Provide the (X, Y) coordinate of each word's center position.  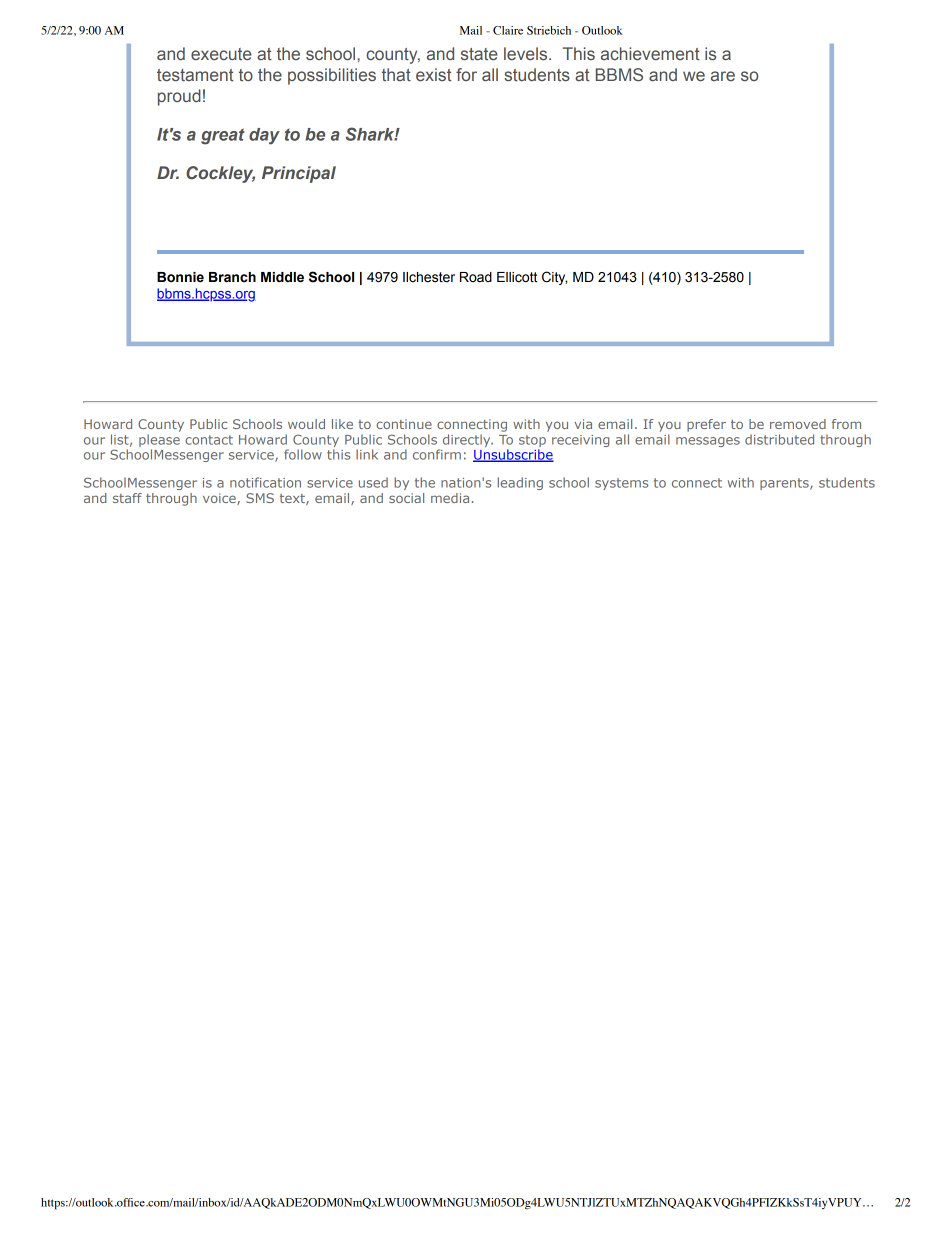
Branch (232, 277)
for (466, 74)
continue (404, 424)
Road (476, 277)
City (554, 278)
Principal (299, 174)
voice (220, 499)
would (306, 424)
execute (221, 54)
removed (798, 424)
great (223, 136)
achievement (650, 53)
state (479, 54)
